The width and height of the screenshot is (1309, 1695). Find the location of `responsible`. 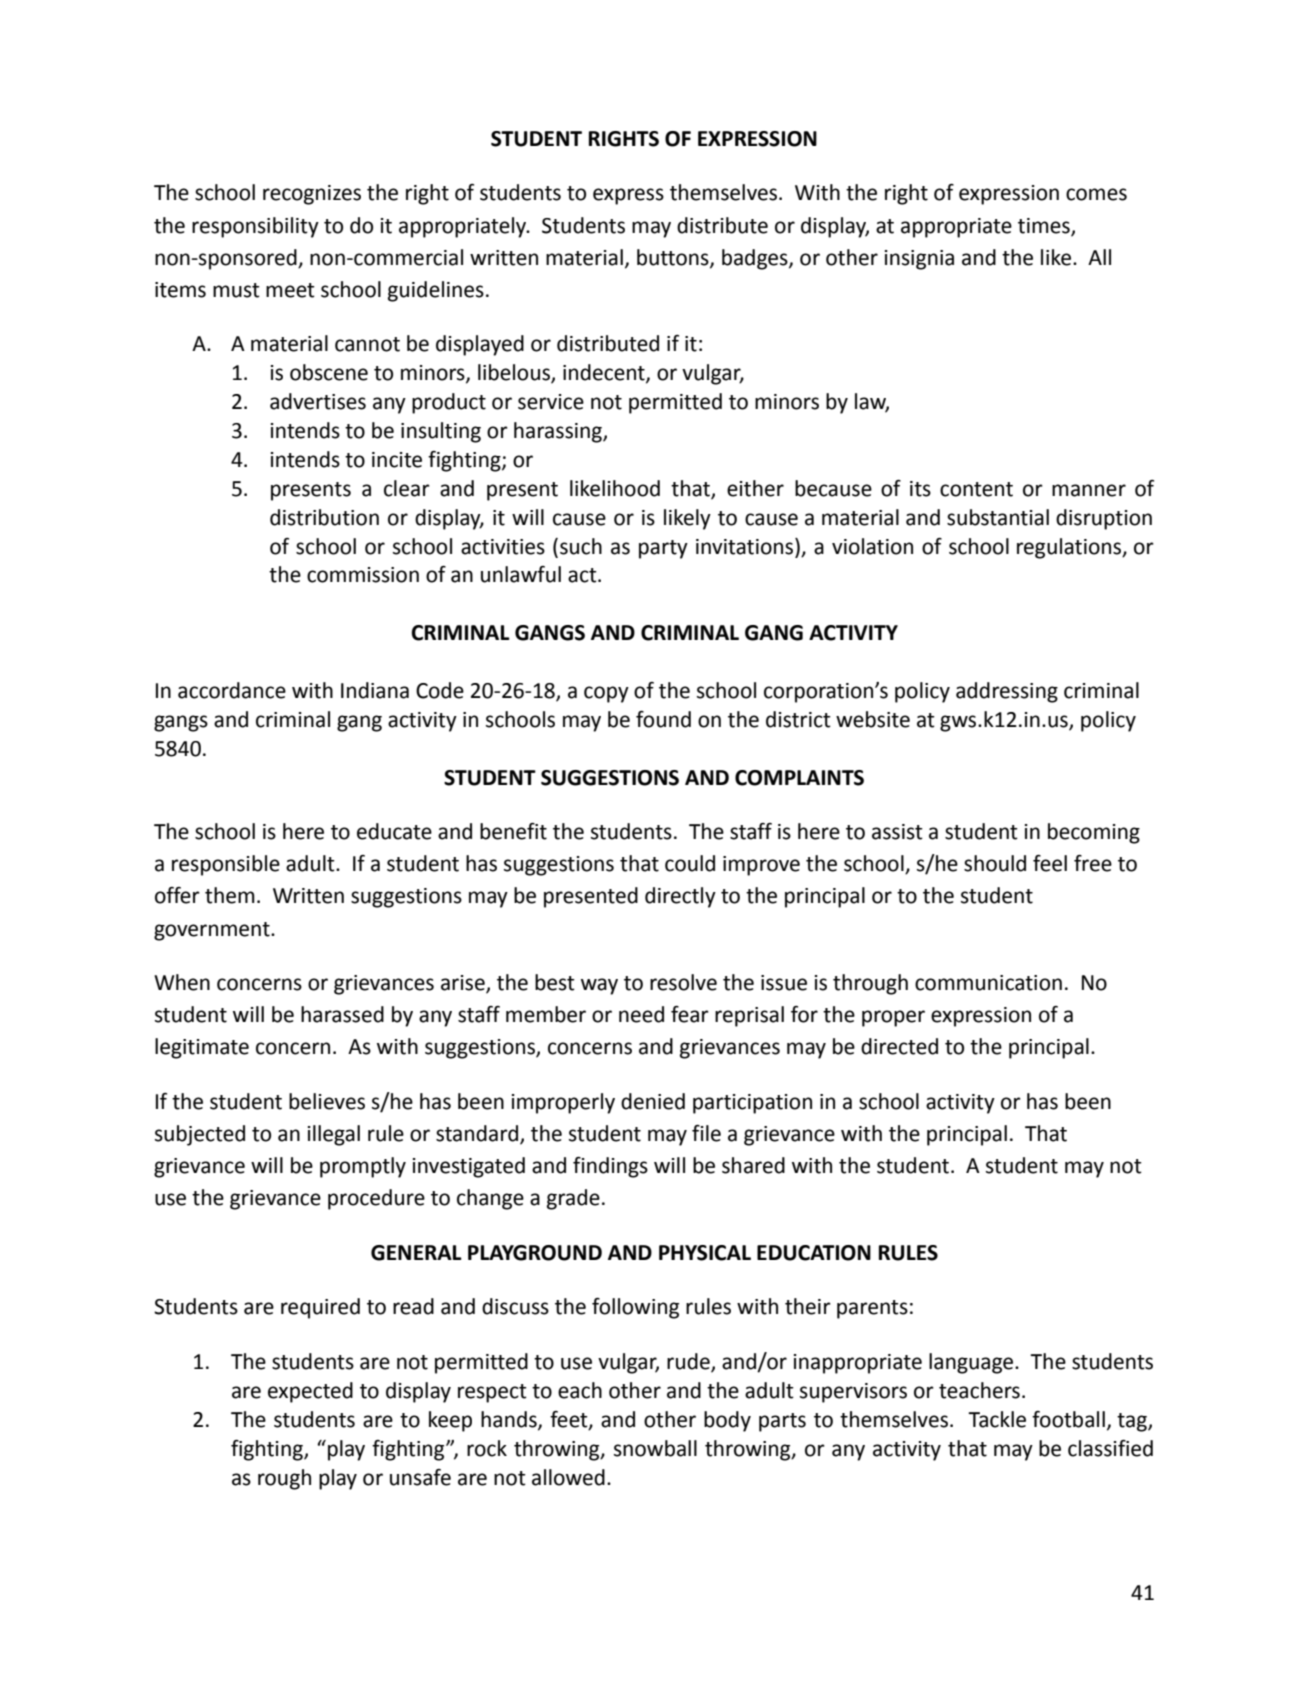

responsible is located at coordinates (226, 865).
